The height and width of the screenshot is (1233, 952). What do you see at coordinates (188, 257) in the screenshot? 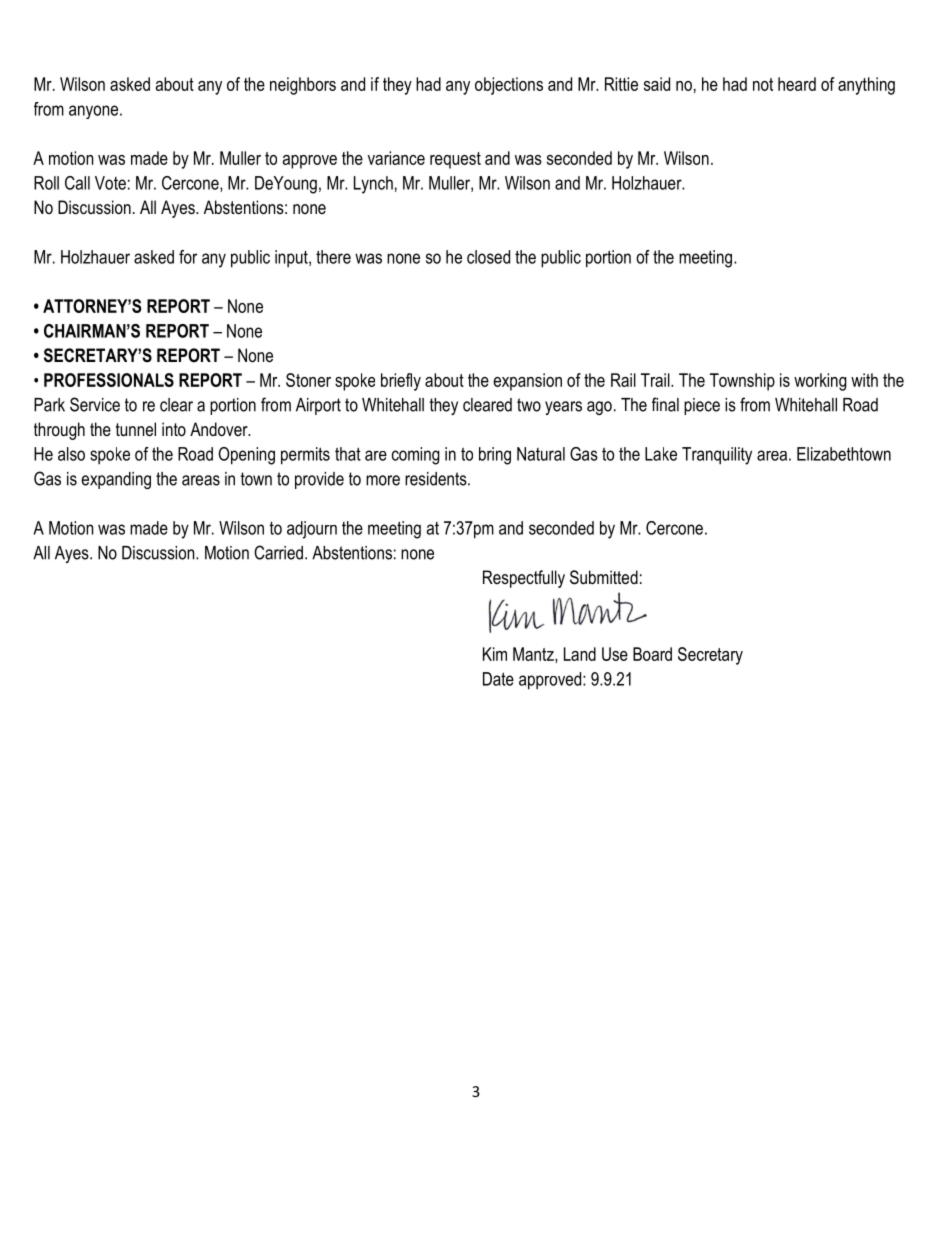
I see `for` at bounding box center [188, 257].
